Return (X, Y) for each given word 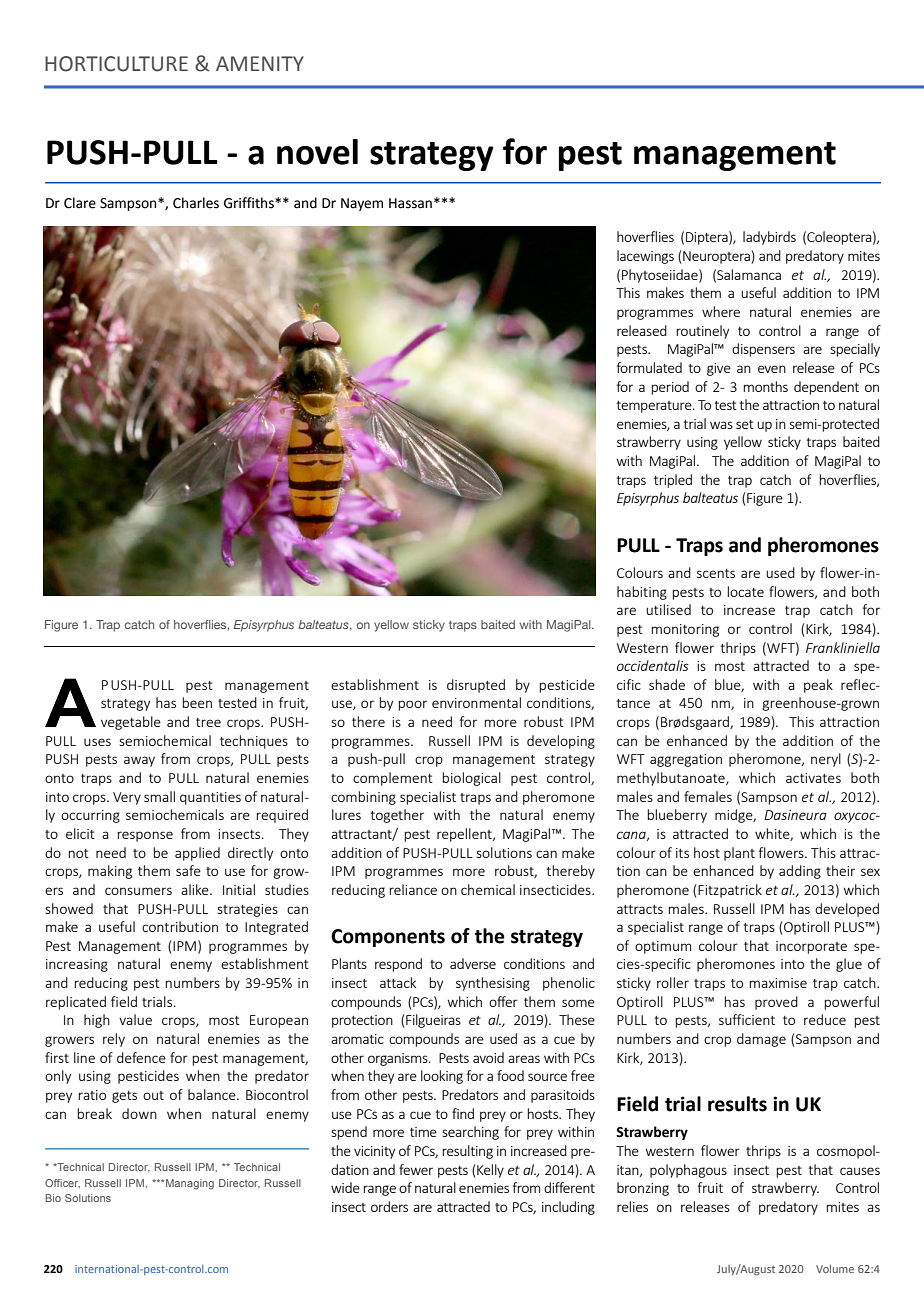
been (197, 702)
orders (389, 1206)
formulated (649, 367)
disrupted (476, 686)
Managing (189, 1184)
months (765, 386)
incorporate (811, 947)
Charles (196, 203)
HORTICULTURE (116, 64)
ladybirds (769, 238)
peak (818, 686)
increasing (77, 965)
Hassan (410, 203)
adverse (473, 963)
